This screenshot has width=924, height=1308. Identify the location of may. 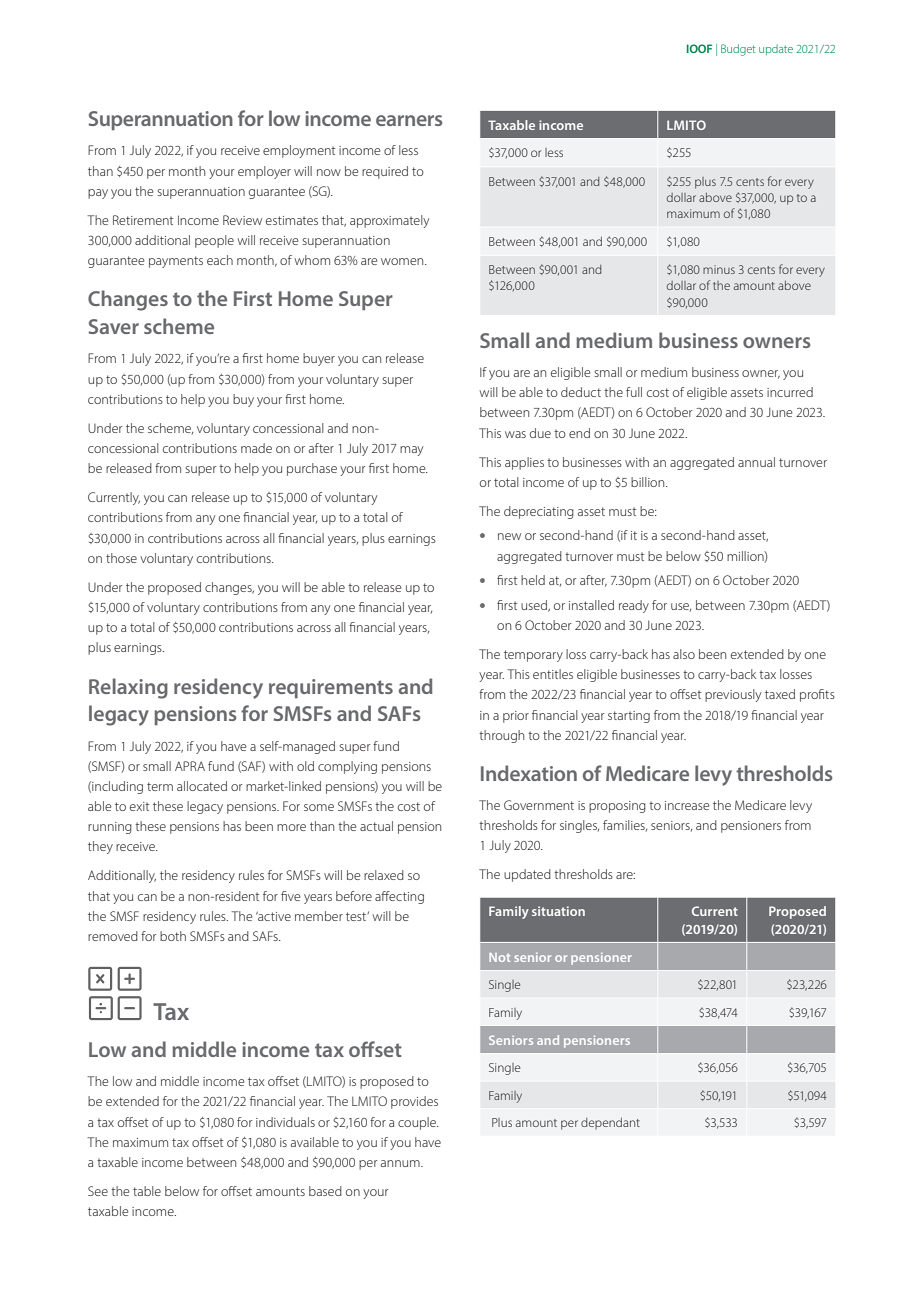
(411, 451).
